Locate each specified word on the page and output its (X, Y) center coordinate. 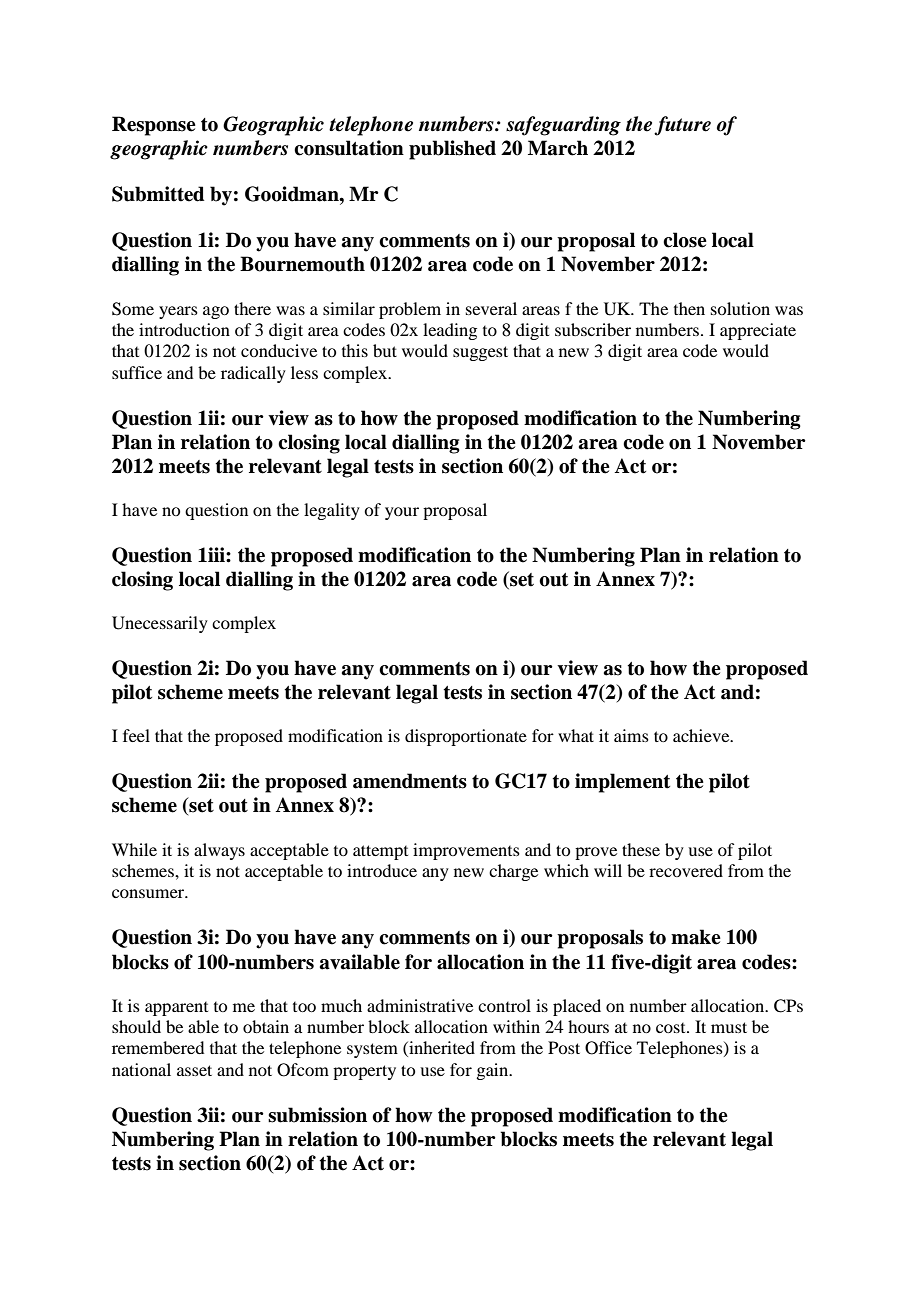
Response (154, 126)
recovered (686, 870)
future (682, 126)
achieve (702, 735)
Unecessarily (160, 624)
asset (194, 1070)
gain (493, 1071)
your (402, 513)
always (219, 851)
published (452, 150)
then (689, 308)
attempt (380, 852)
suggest (480, 353)
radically (253, 374)
